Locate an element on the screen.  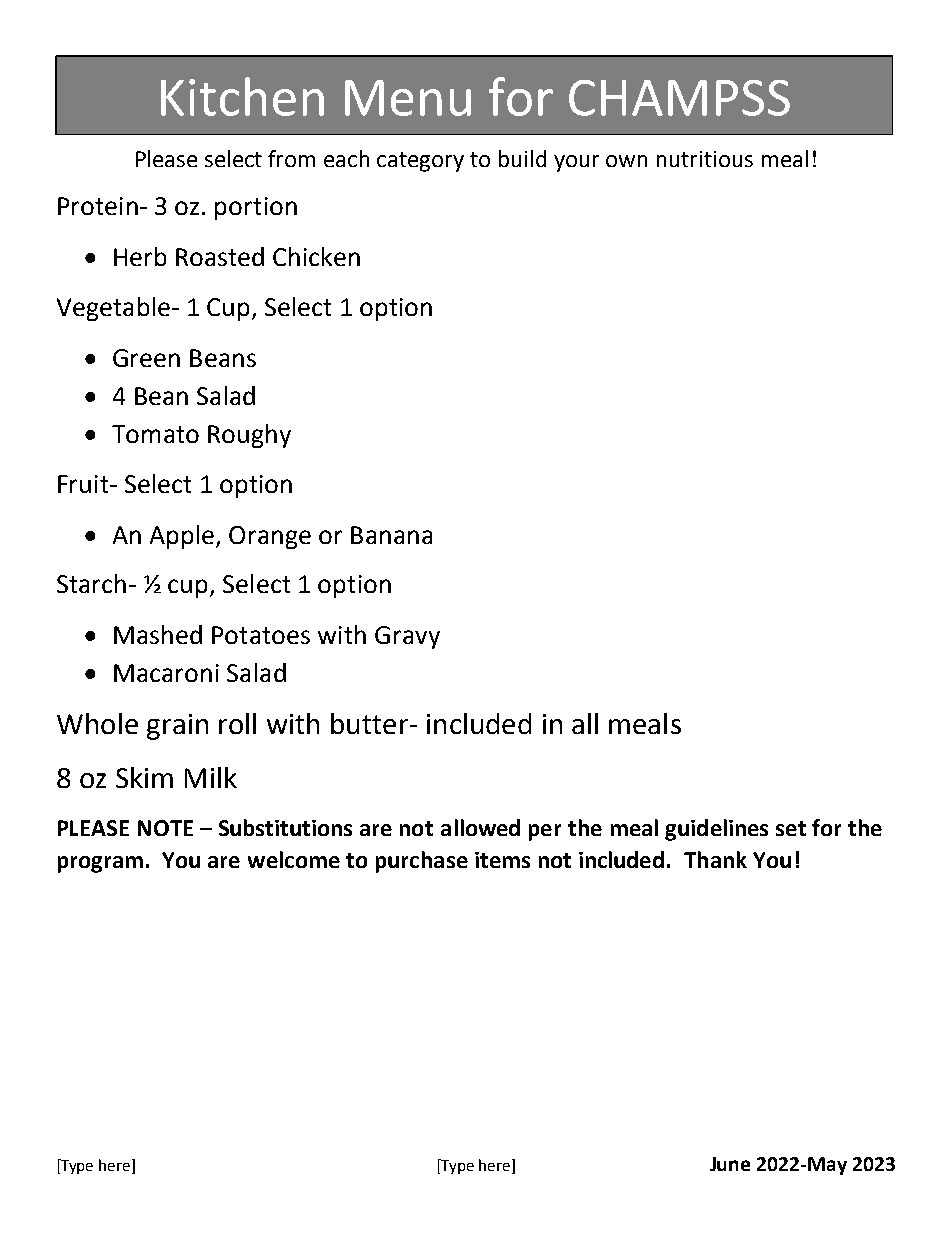
guidelines is located at coordinates (716, 830).
